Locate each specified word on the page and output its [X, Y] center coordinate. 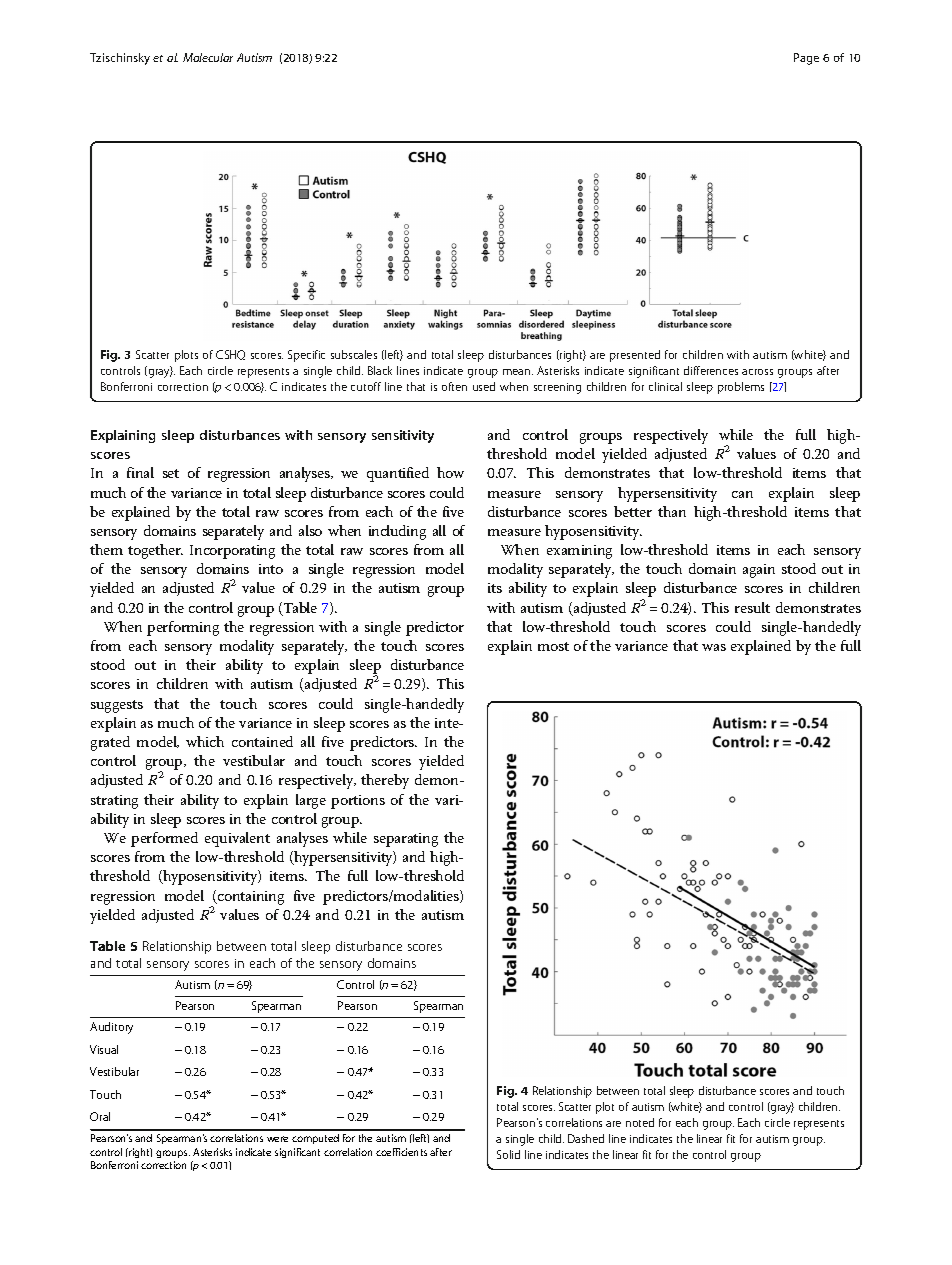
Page [806, 59]
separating [406, 840]
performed [164, 839]
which [205, 741]
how [450, 472]
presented [635, 356]
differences [711, 370]
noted [640, 1122]
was [714, 647]
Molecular [208, 57]
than [672, 511]
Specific [306, 356]
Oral [100, 1116]
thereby [385, 781]
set [171, 473]
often [454, 386]
